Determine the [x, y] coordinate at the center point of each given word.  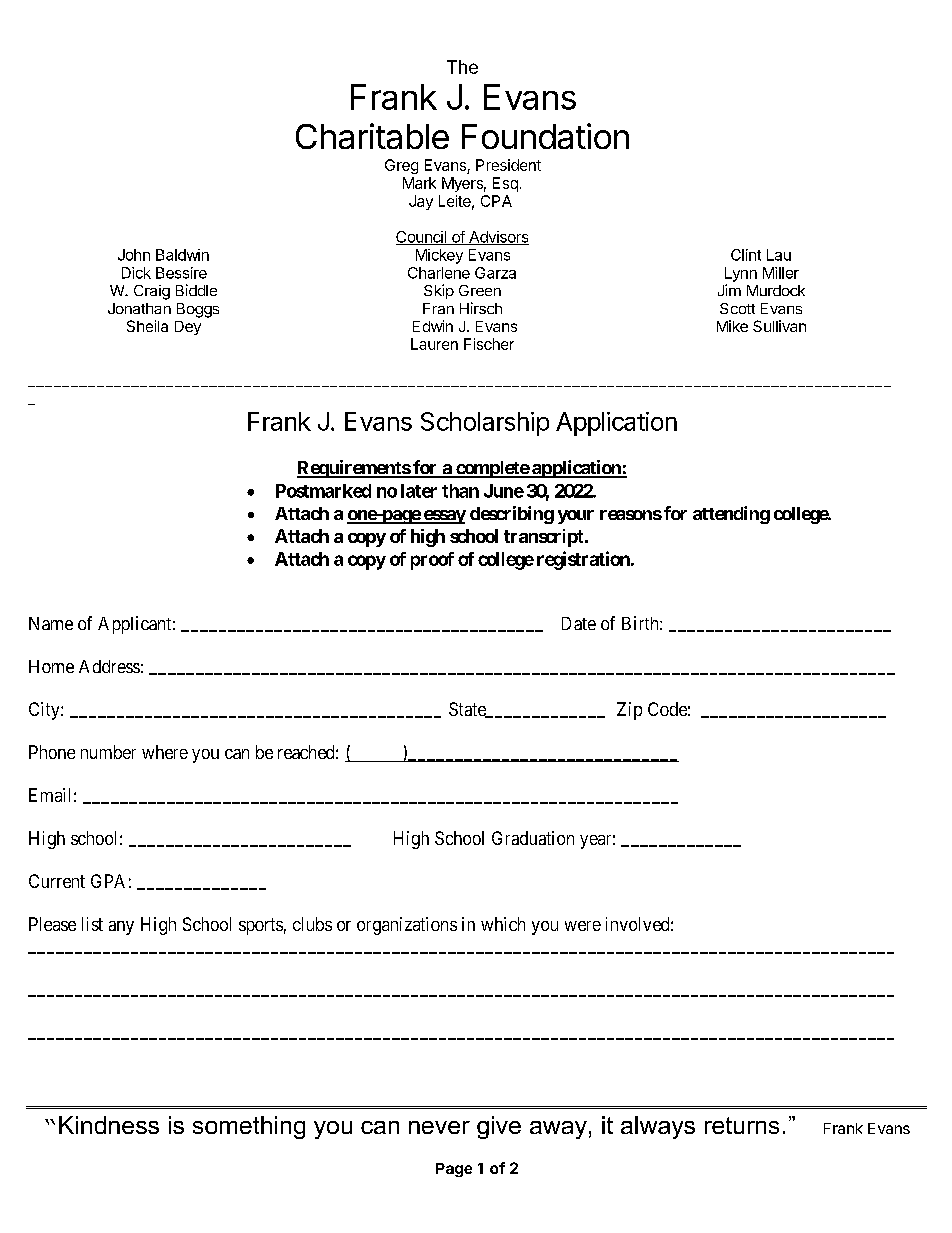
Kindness [109, 1125]
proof [432, 561]
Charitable [372, 136]
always [658, 1127]
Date [579, 623]
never [439, 1127]
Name [51, 623]
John [134, 255]
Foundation [545, 136]
